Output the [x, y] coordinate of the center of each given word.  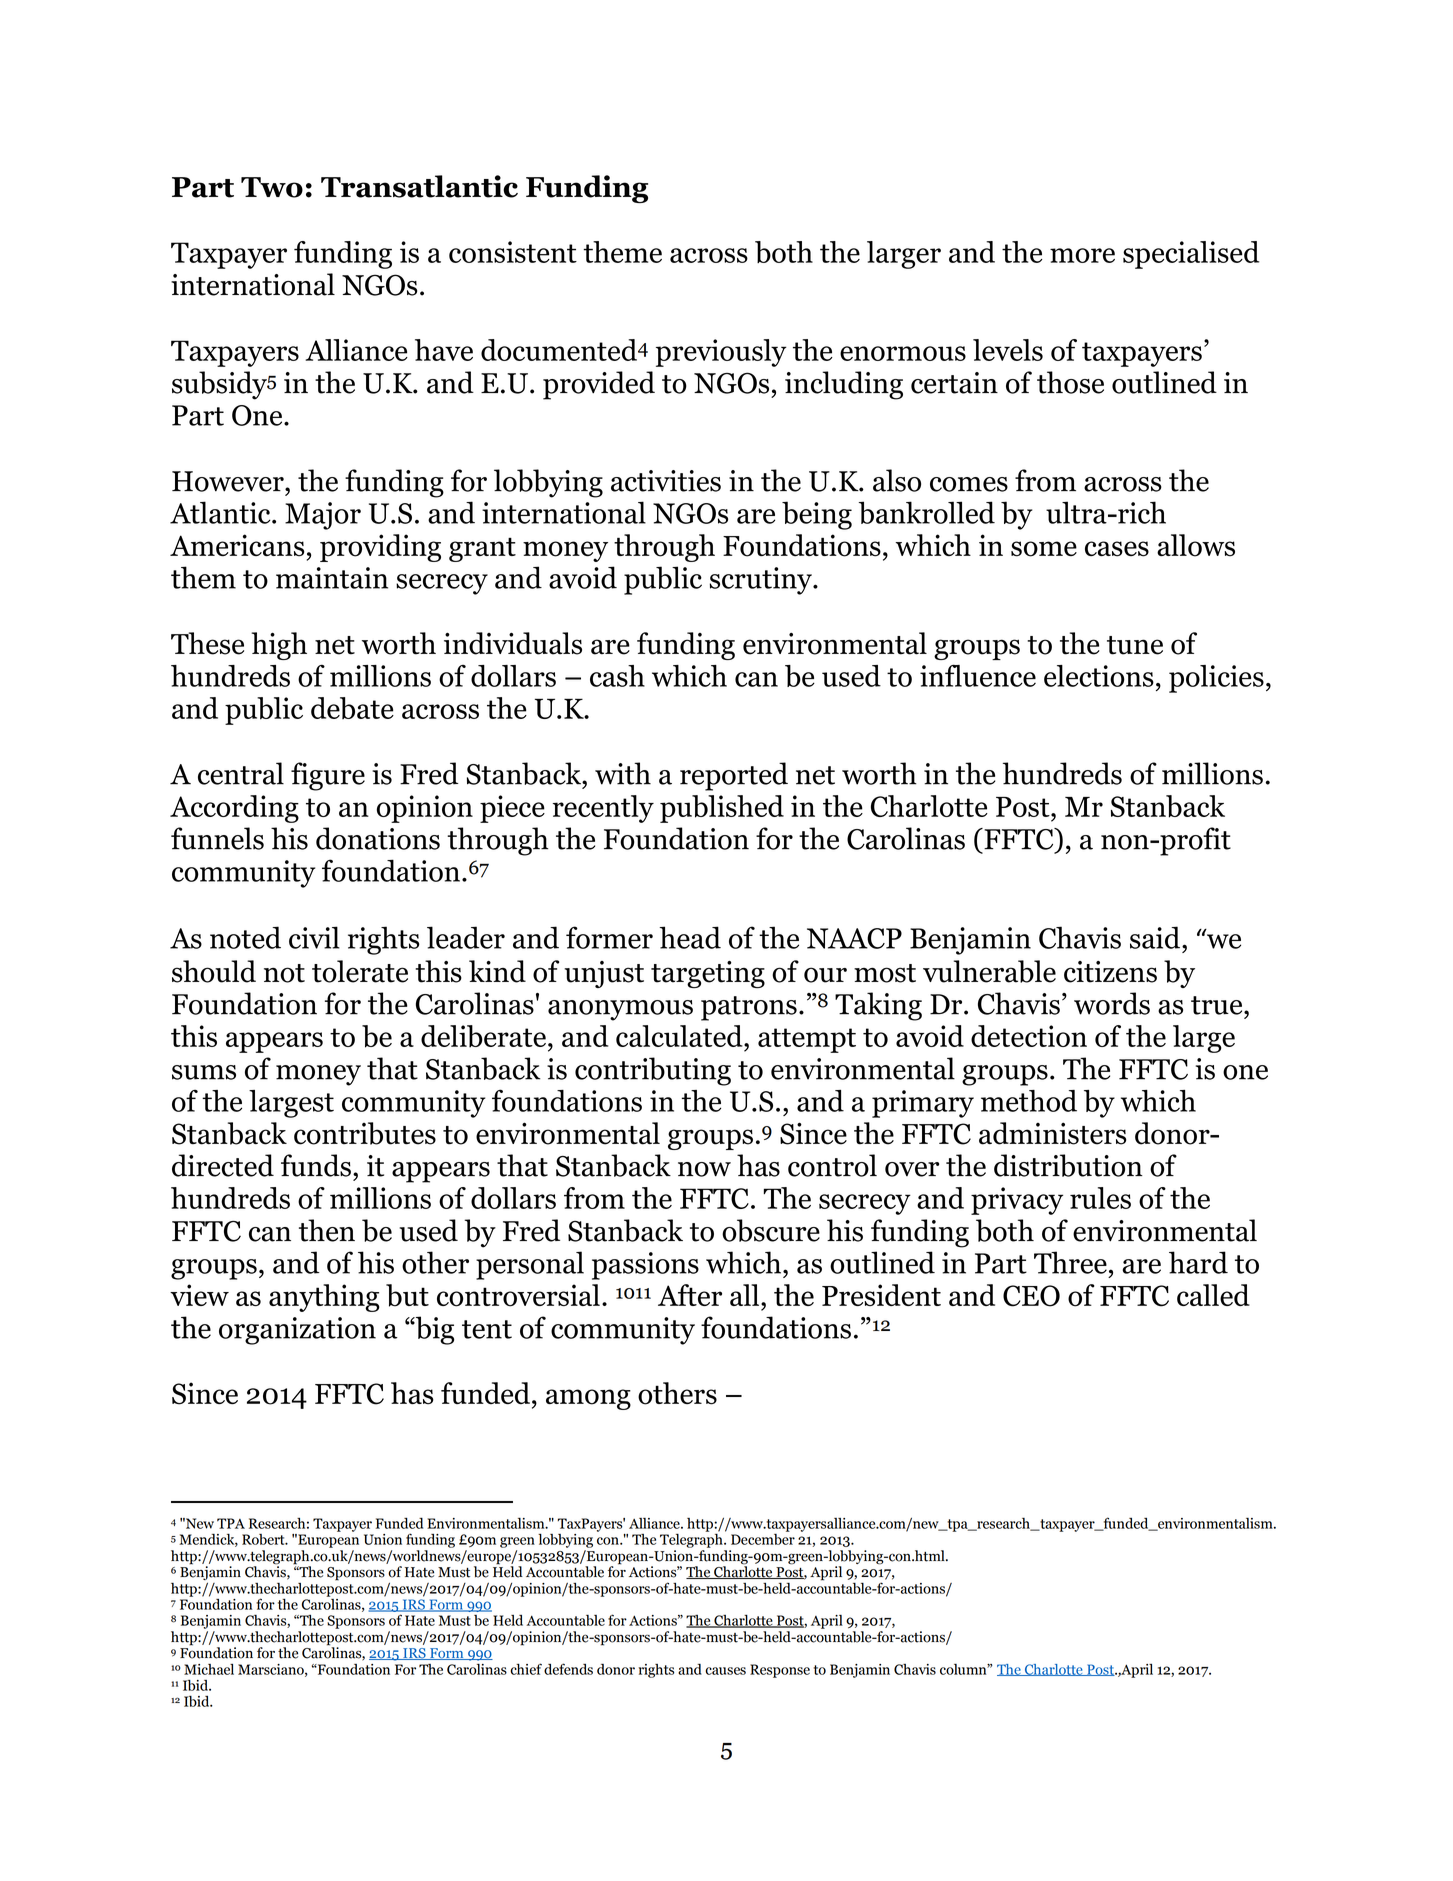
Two [272, 187]
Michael [209, 1669]
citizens [1110, 972]
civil [314, 937]
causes [725, 1671]
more [1082, 255]
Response [780, 1671]
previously [721, 353]
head [690, 937]
